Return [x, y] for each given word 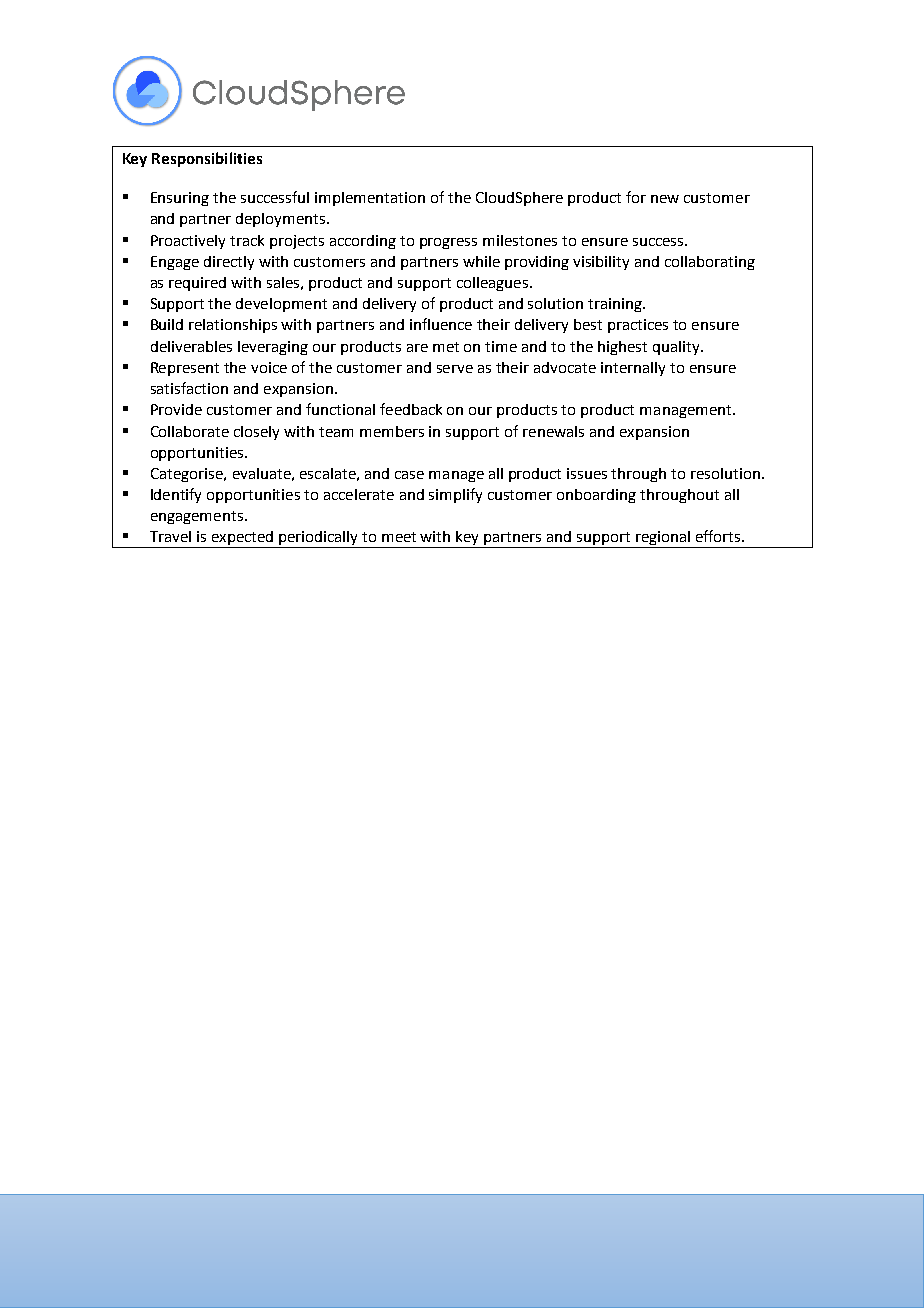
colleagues [492, 284]
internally [633, 369]
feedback [411, 409]
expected [242, 539]
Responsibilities [207, 159]
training [616, 305]
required [197, 284]
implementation [370, 199]
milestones [520, 240]
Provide [176, 409]
